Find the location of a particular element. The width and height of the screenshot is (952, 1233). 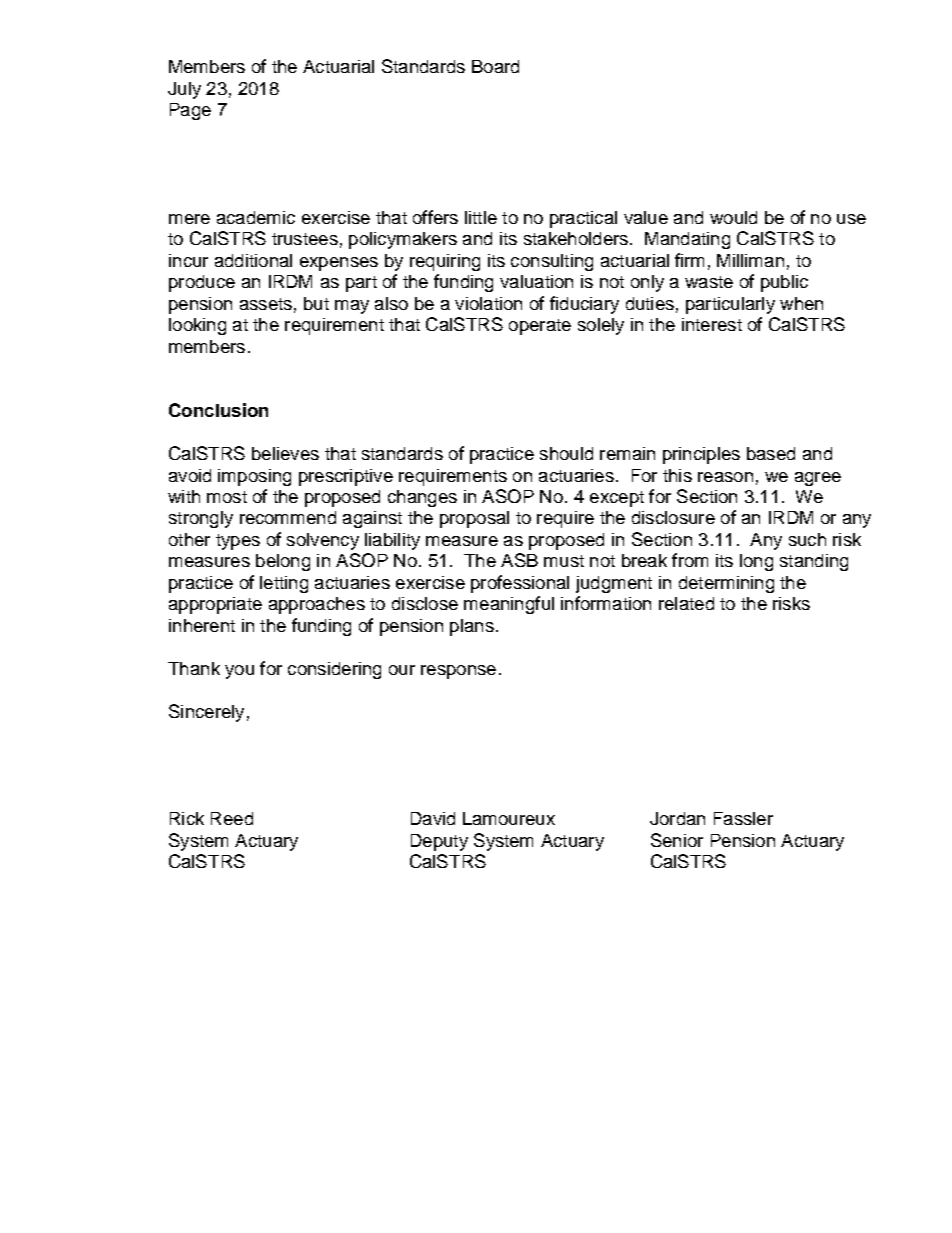

assets is located at coordinates (266, 304).
